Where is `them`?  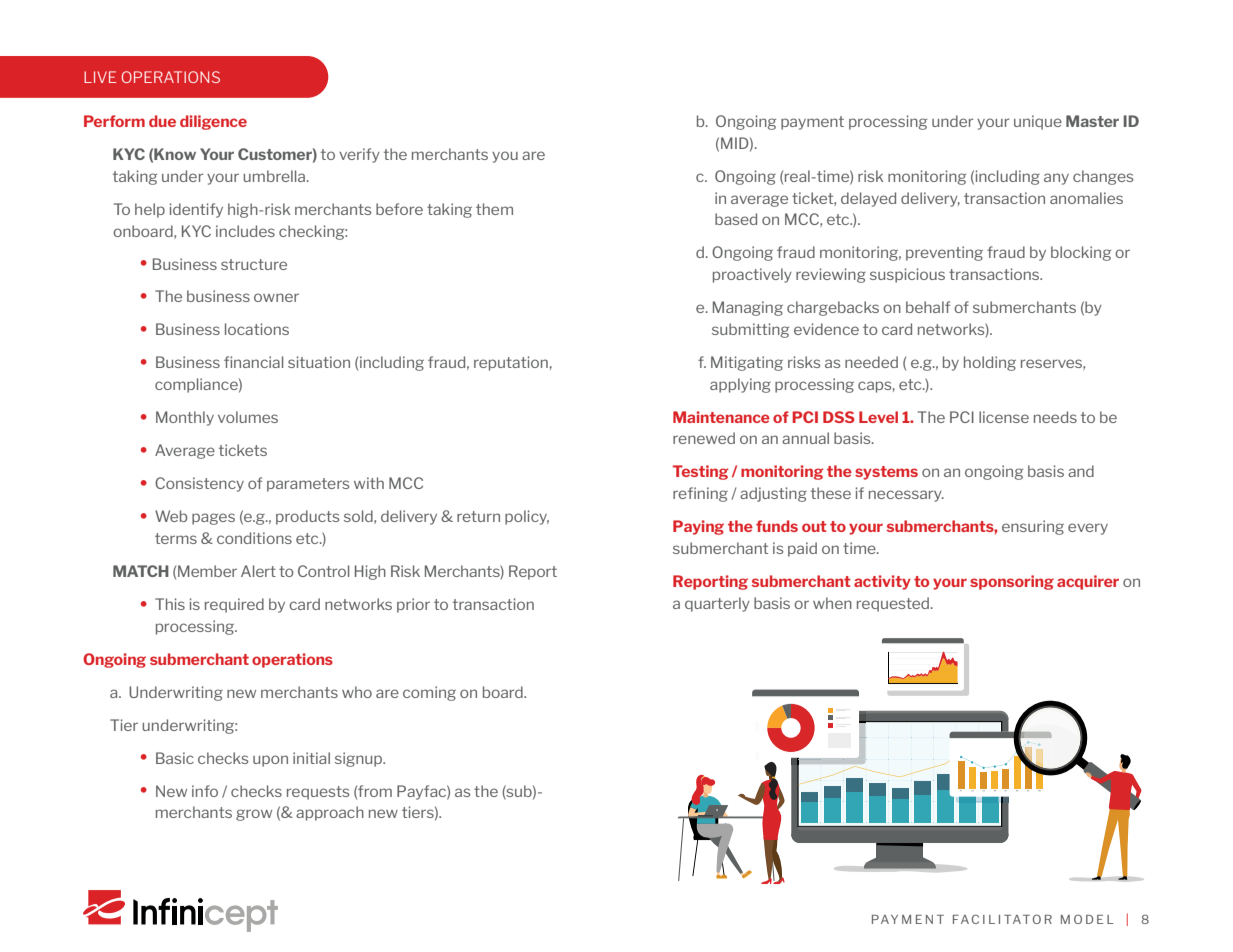 them is located at coordinates (494, 209).
